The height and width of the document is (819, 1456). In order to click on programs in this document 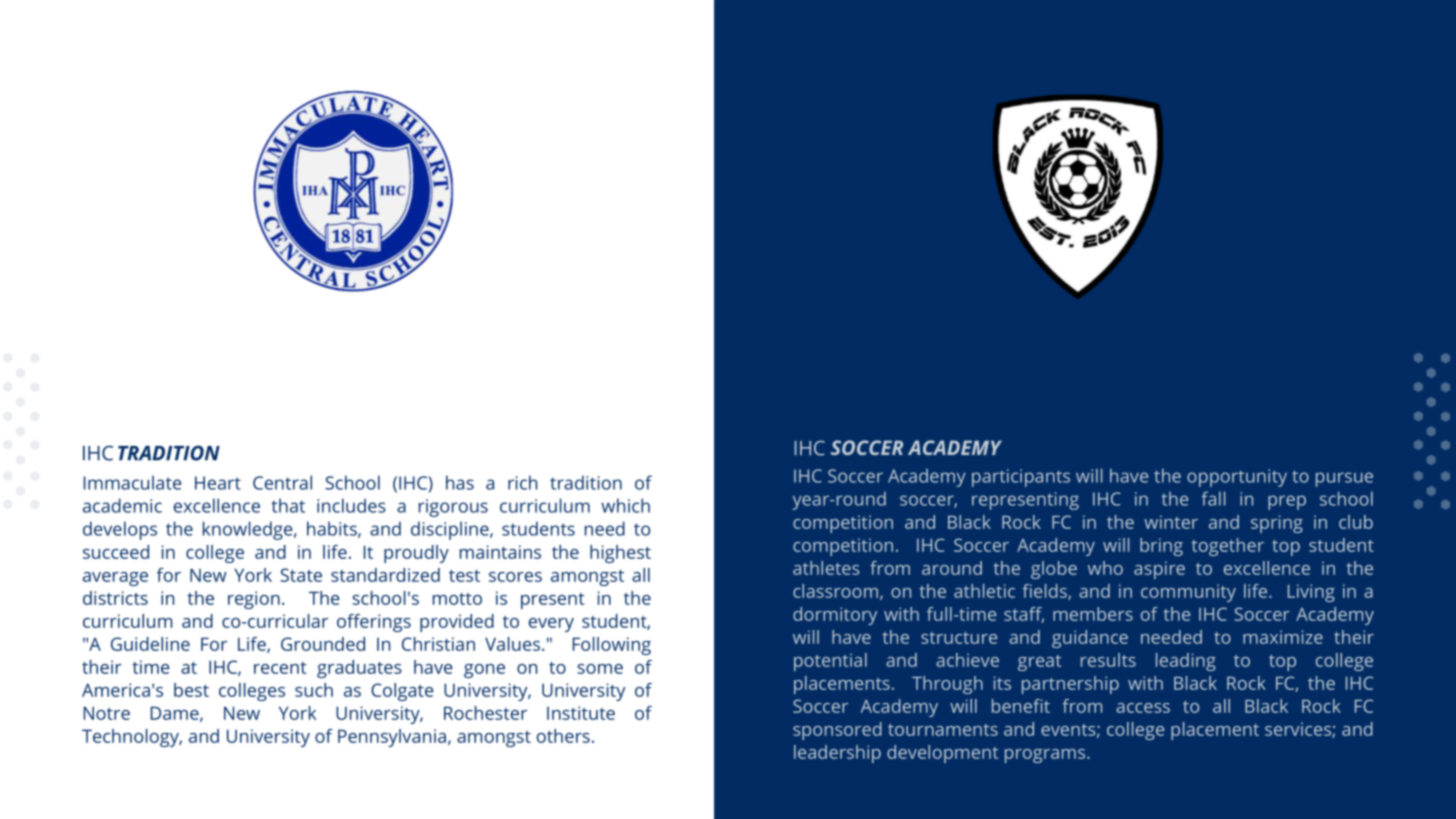, I will do `click(1046, 756)`.
